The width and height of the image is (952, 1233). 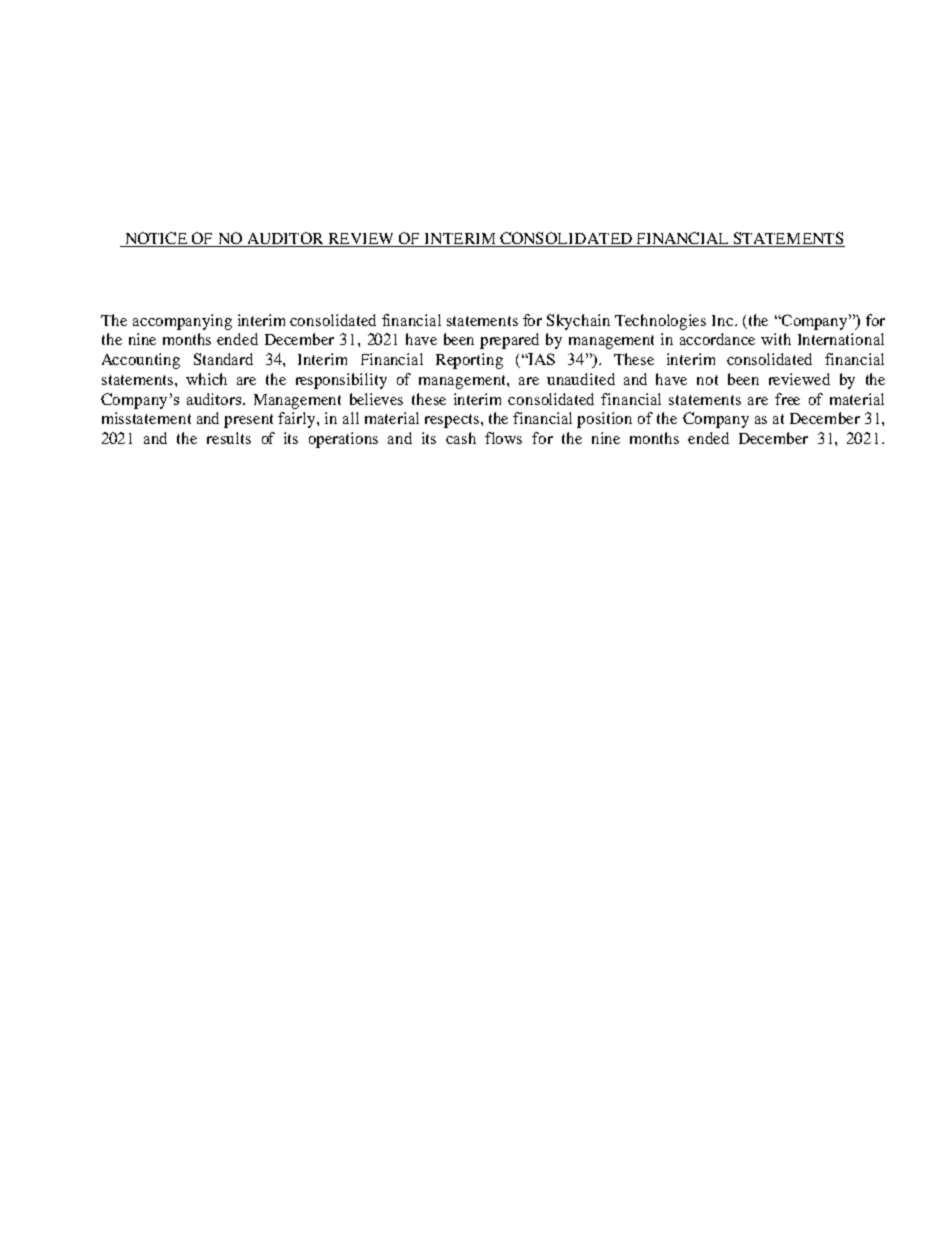 What do you see at coordinates (503, 438) in the image?
I see `flows` at bounding box center [503, 438].
